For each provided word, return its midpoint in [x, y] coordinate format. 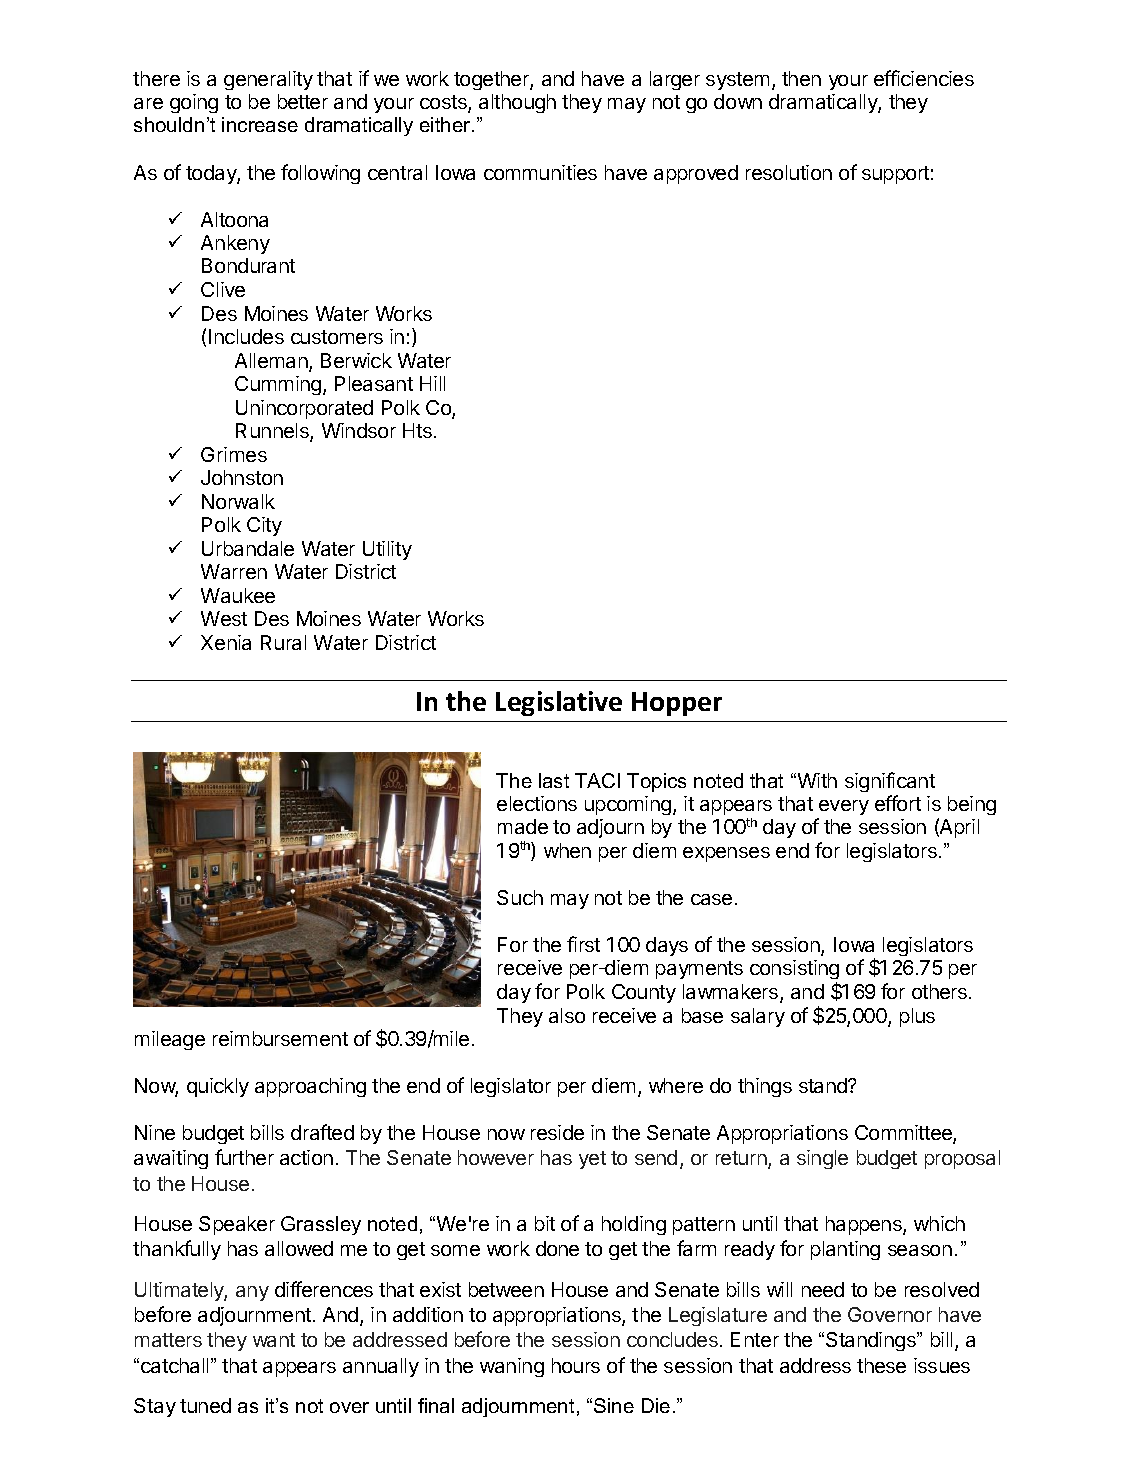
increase [260, 124]
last [554, 780]
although [517, 103]
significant [890, 782]
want [274, 1340]
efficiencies [924, 78]
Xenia [226, 642]
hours [576, 1365]
